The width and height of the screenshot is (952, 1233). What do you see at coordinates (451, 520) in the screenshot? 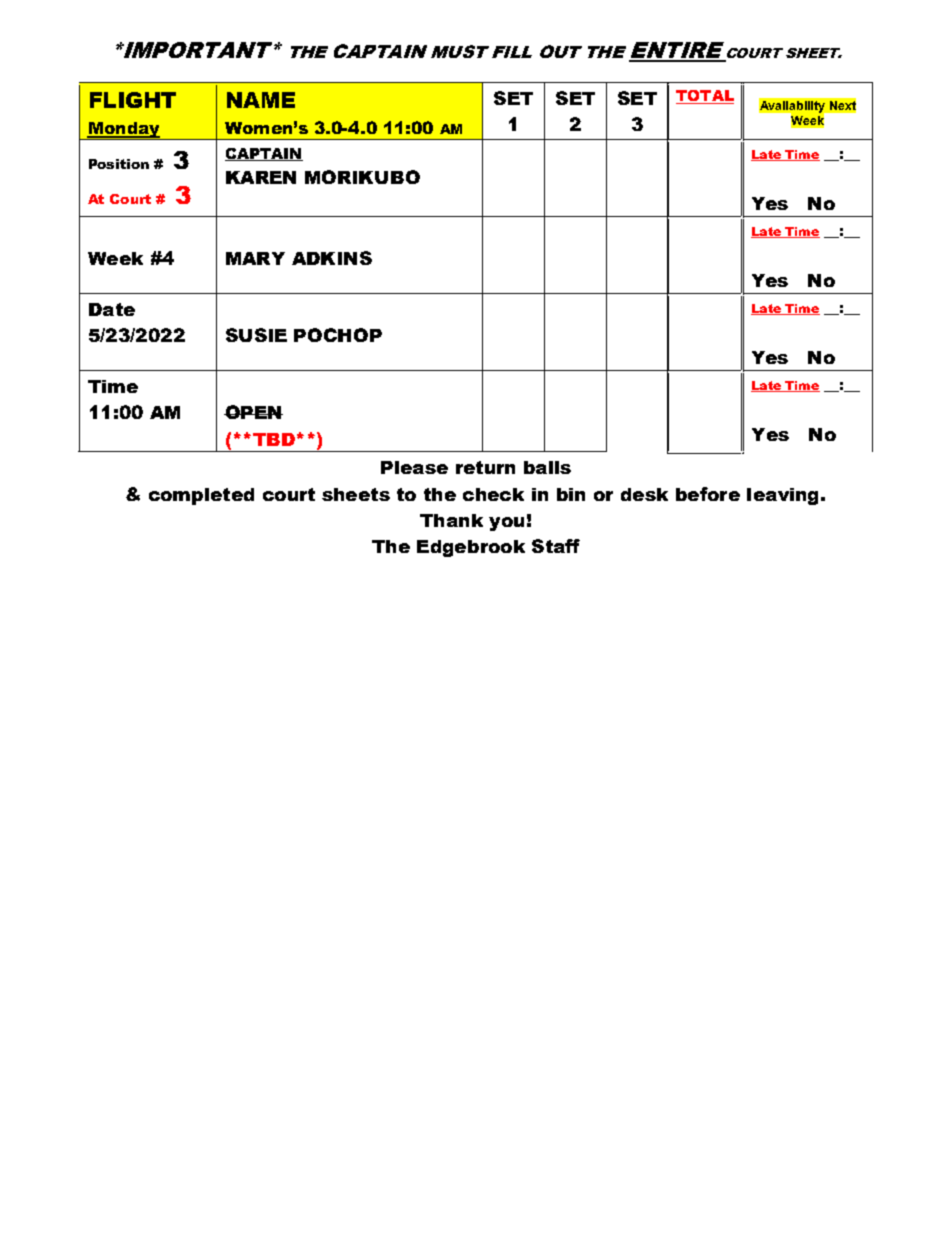
I see `Thank` at bounding box center [451, 520].
